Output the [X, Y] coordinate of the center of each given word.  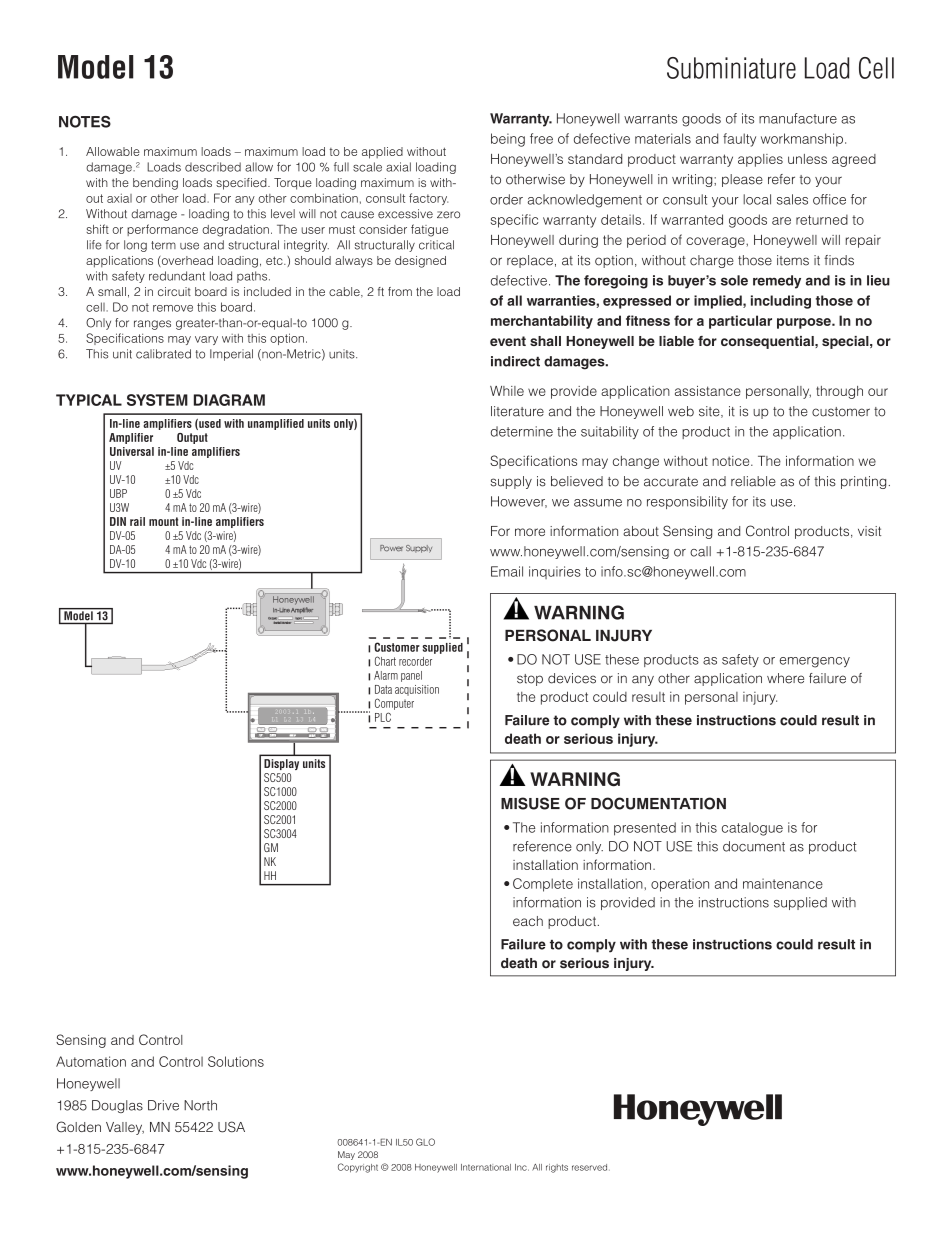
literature [517, 411]
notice [732, 461]
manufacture [798, 118]
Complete [543, 885]
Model [96, 67]
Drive [163, 1105]
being [508, 140]
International [486, 1167]
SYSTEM [157, 400]
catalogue [752, 829]
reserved [591, 1167]
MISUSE [530, 803]
